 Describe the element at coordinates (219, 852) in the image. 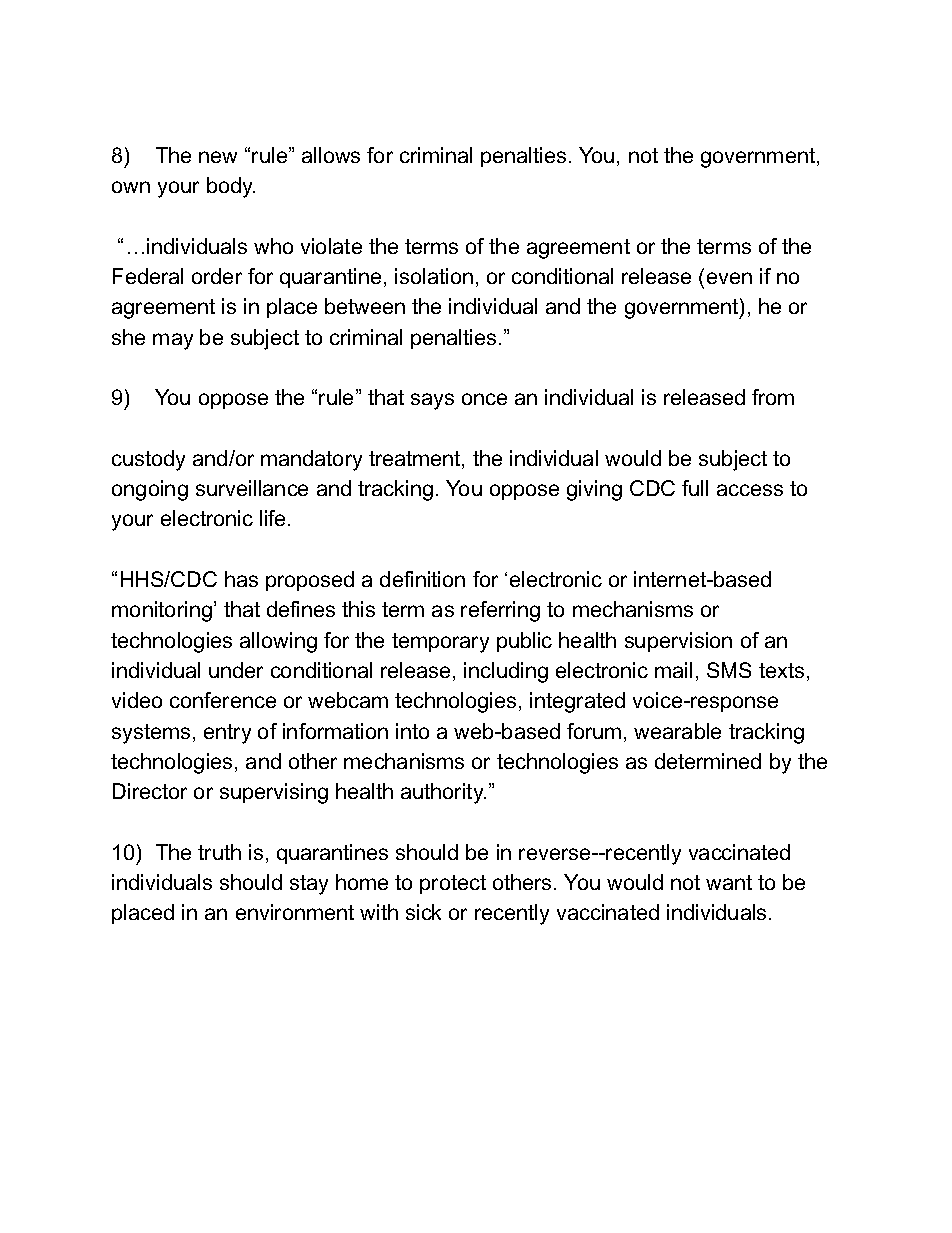

I see `truth` at that location.
